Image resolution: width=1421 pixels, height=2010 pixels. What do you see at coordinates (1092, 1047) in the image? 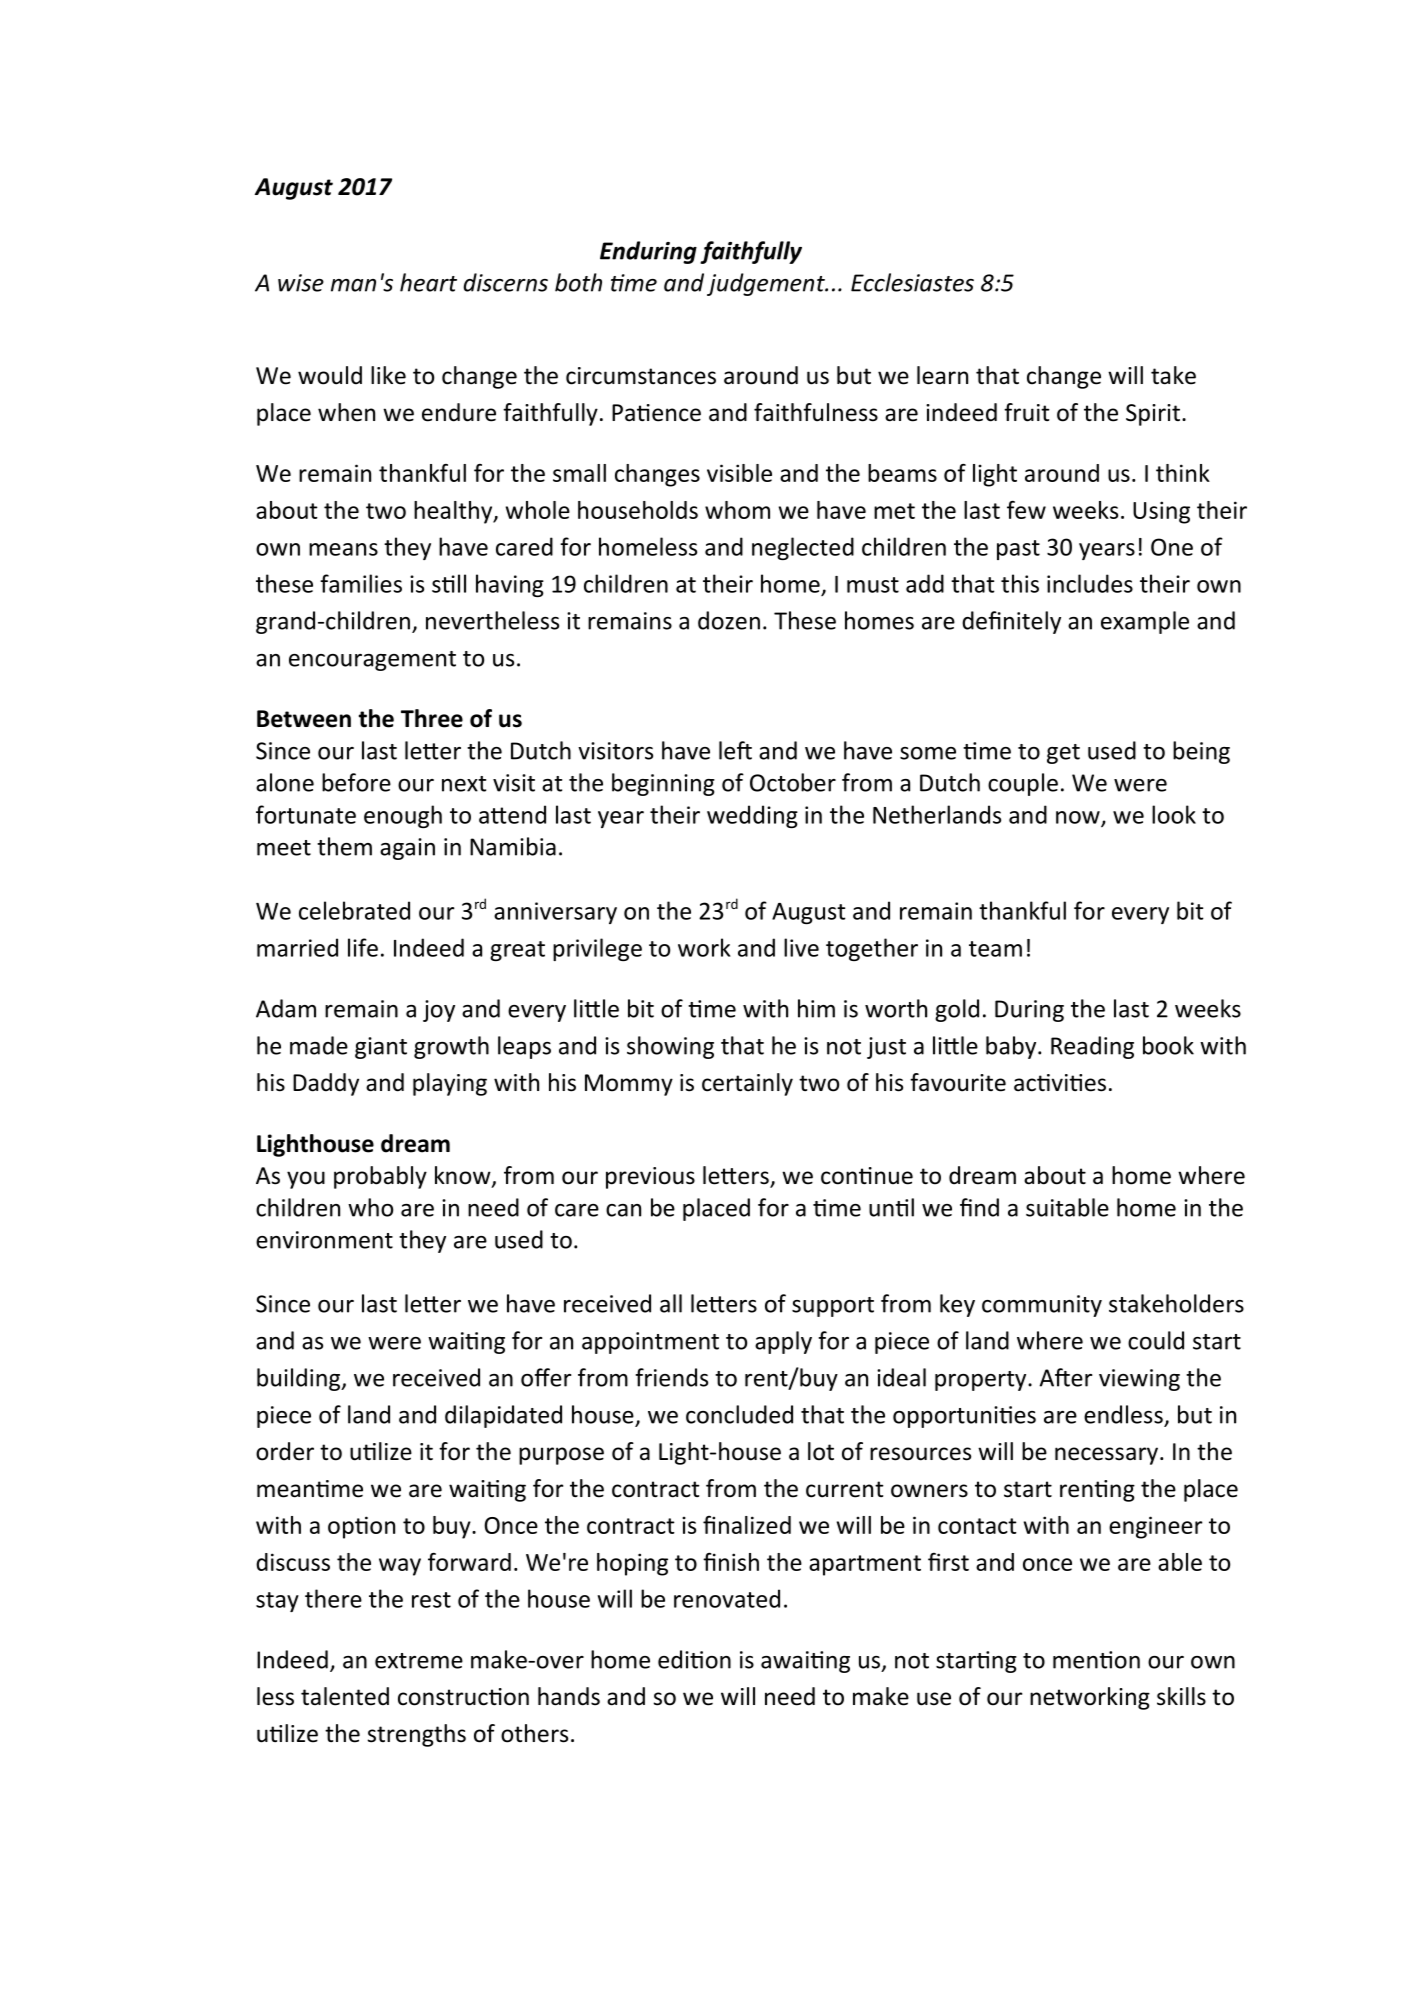
I see `Reading` at bounding box center [1092, 1047].
